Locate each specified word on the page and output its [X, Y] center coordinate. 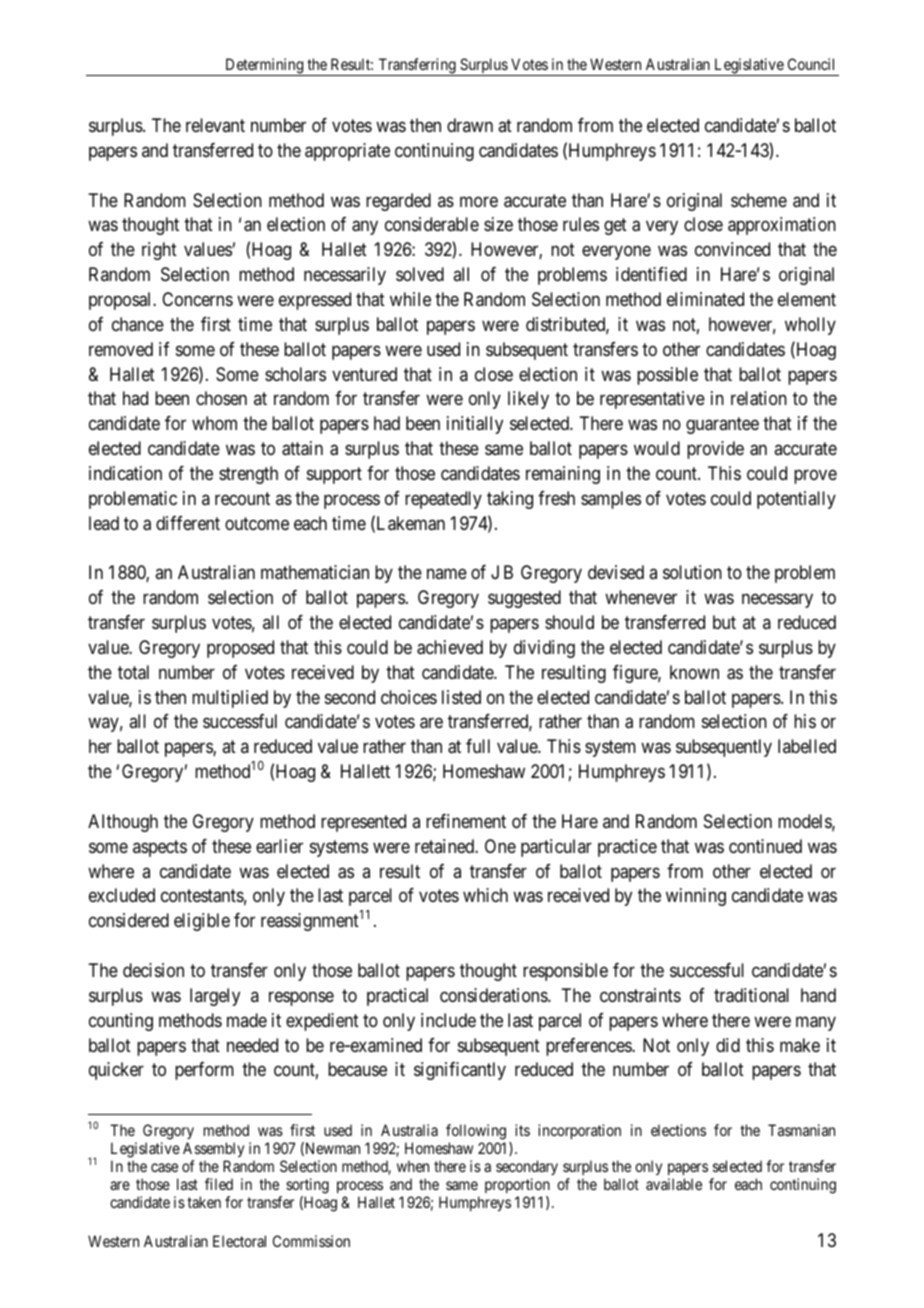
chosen [221, 398]
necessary [777, 601]
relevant [215, 125]
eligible [202, 922]
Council [811, 64]
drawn [470, 125]
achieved [450, 647]
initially [475, 425]
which [485, 895]
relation [759, 398]
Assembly [213, 1151]
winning [696, 897]
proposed [240, 649]
